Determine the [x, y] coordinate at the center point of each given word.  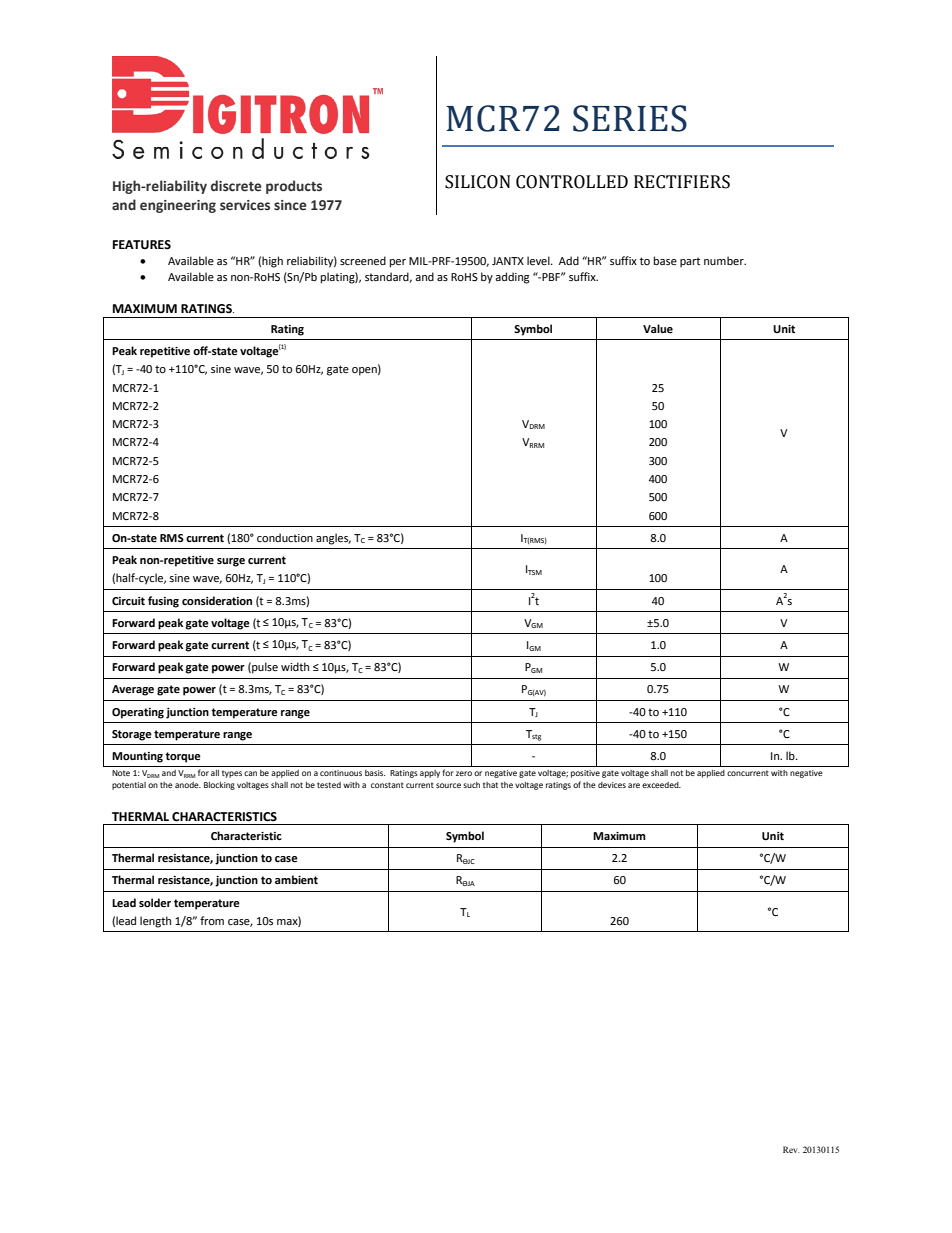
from [212, 921]
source [448, 785]
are [634, 785]
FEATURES [142, 245]
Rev [791, 1149]
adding [512, 278]
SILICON [478, 182]
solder [155, 903]
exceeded [661, 785]
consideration [217, 601]
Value [658, 328]
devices [612, 785]
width [295, 666]
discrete [236, 186]
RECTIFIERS [682, 182]
